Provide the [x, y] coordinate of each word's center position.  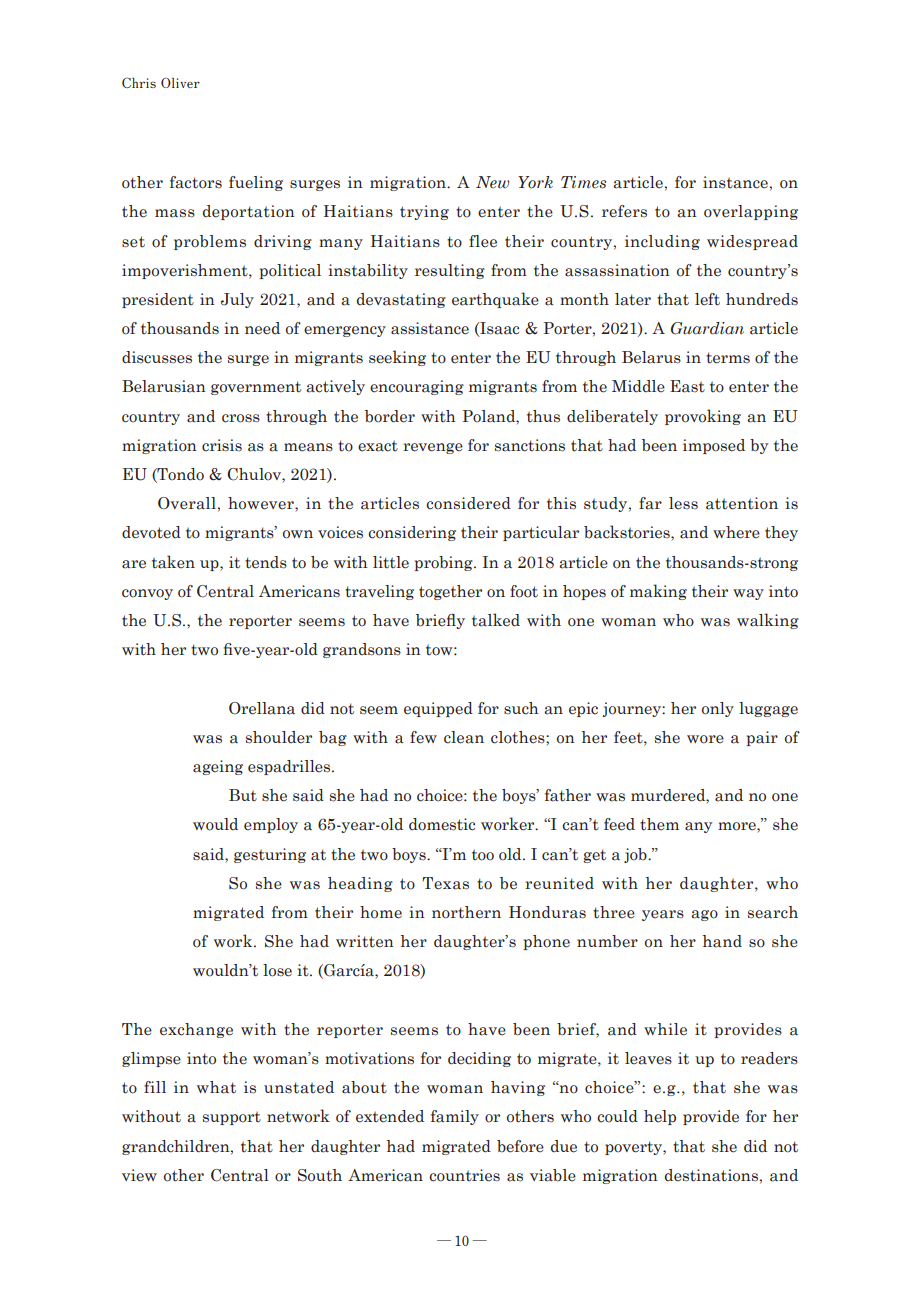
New [492, 182]
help [660, 1117]
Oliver [180, 82]
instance [735, 182]
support [232, 1118]
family [455, 1117]
